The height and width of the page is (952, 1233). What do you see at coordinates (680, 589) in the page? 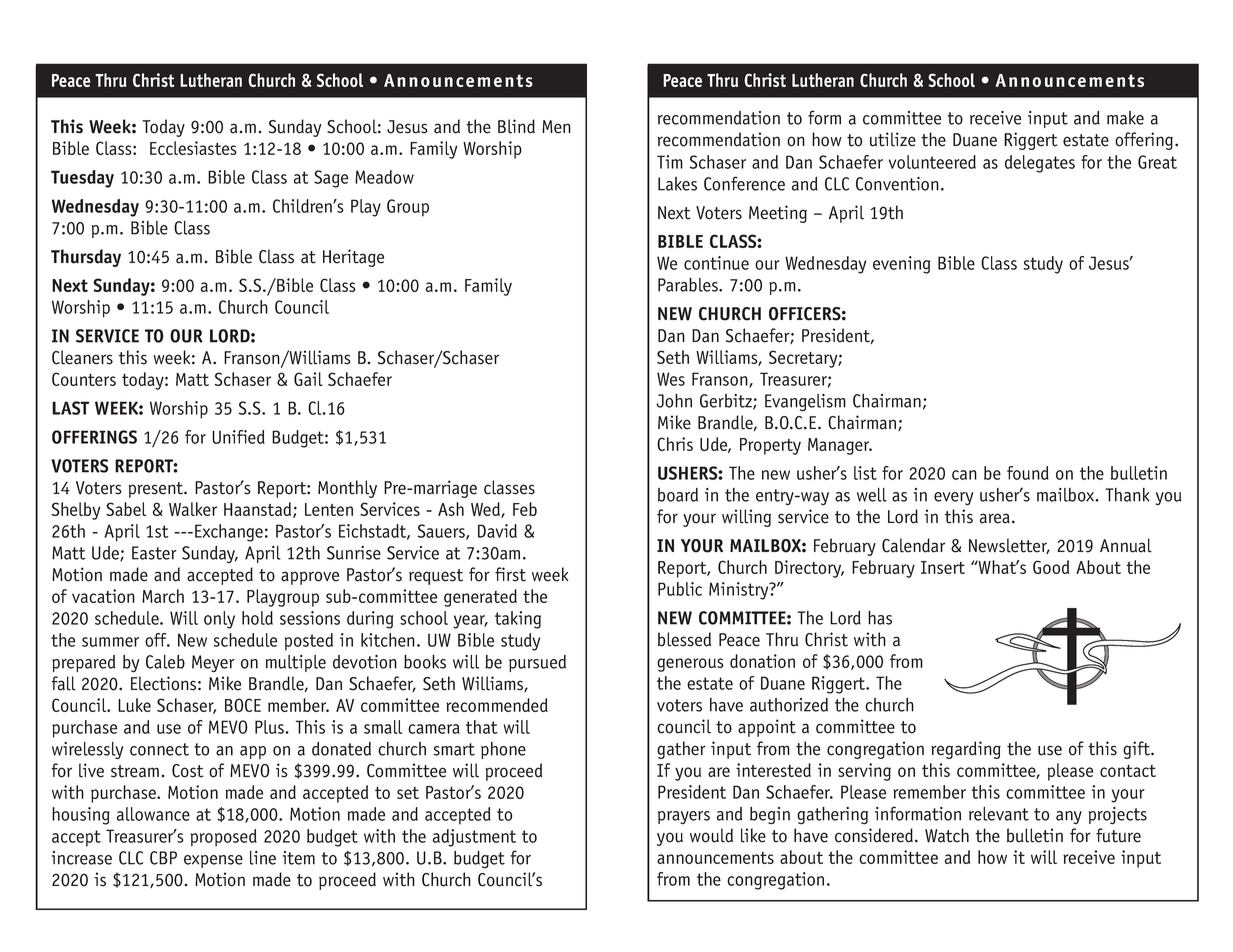
I see `Public` at bounding box center [680, 589].
